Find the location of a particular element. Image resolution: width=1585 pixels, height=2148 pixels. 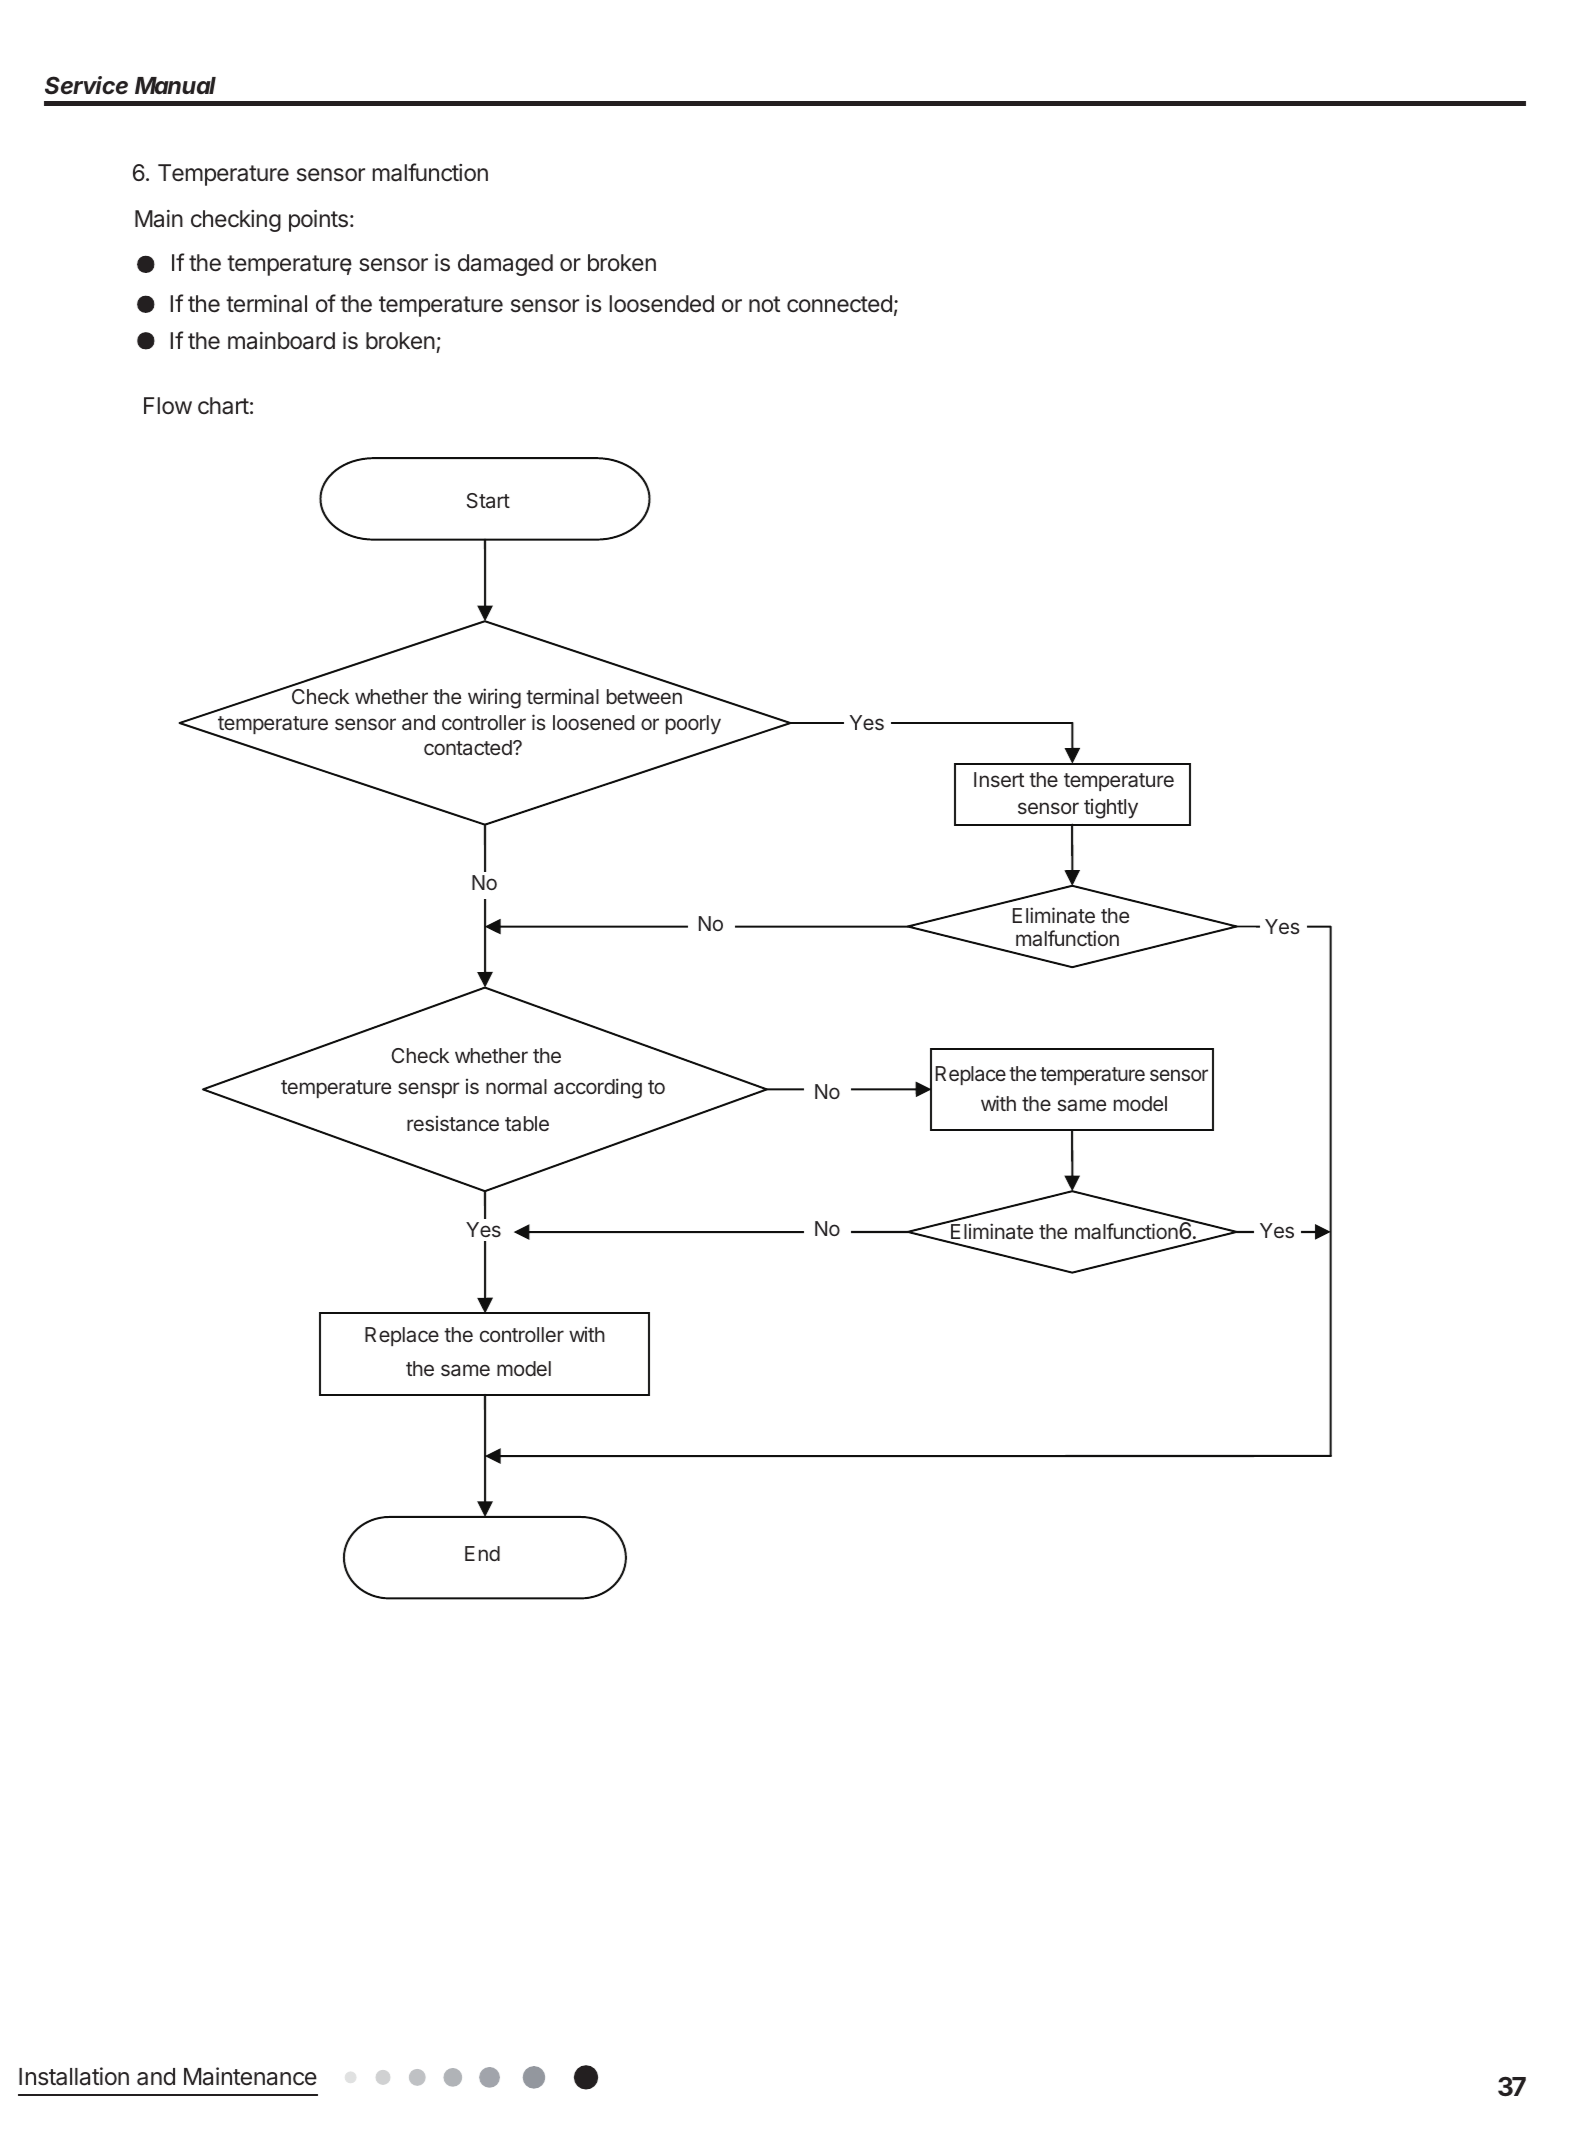

according is located at coordinates (598, 1088).
